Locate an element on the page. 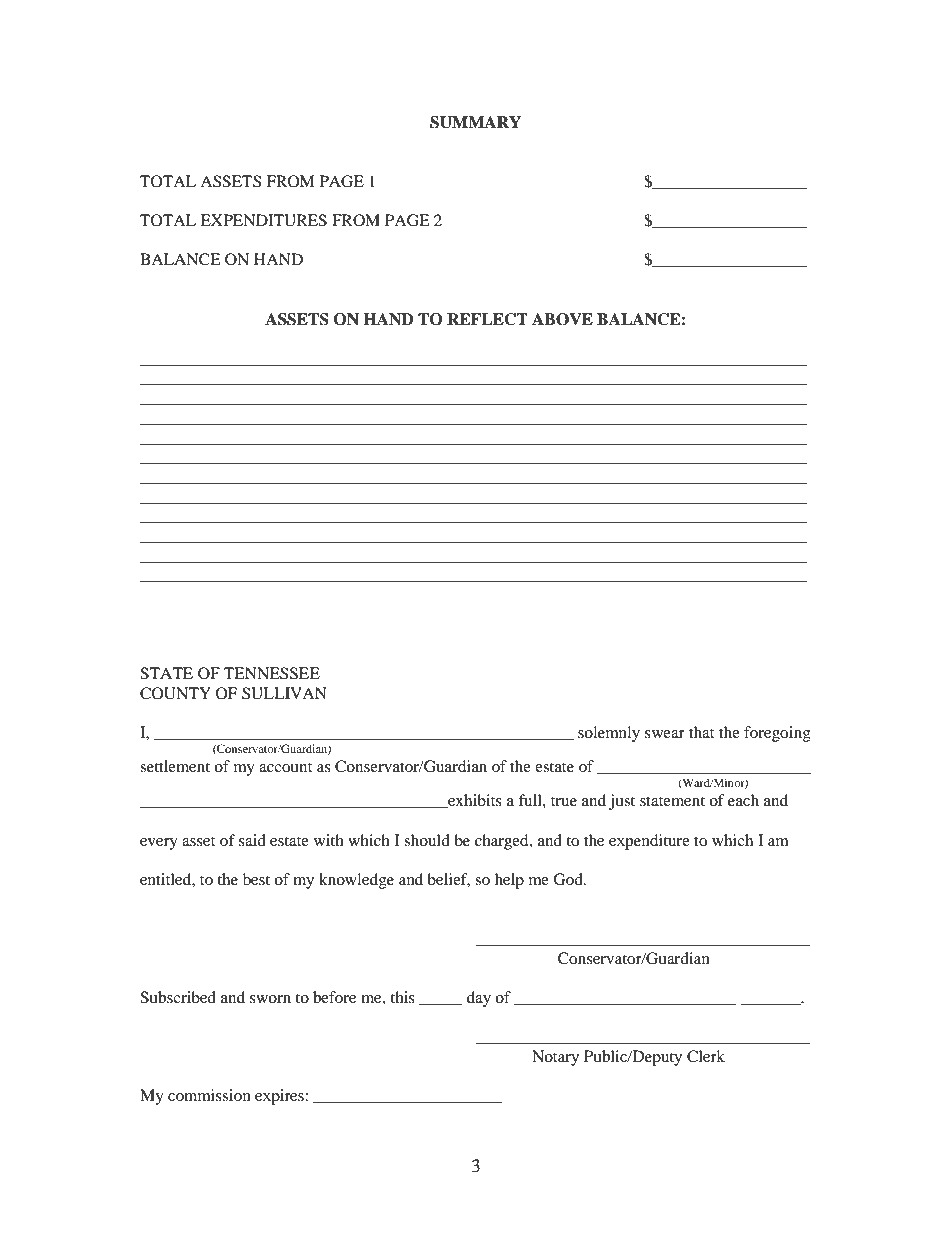 The width and height of the document is (952, 1233). SUMMARY is located at coordinates (475, 122).
